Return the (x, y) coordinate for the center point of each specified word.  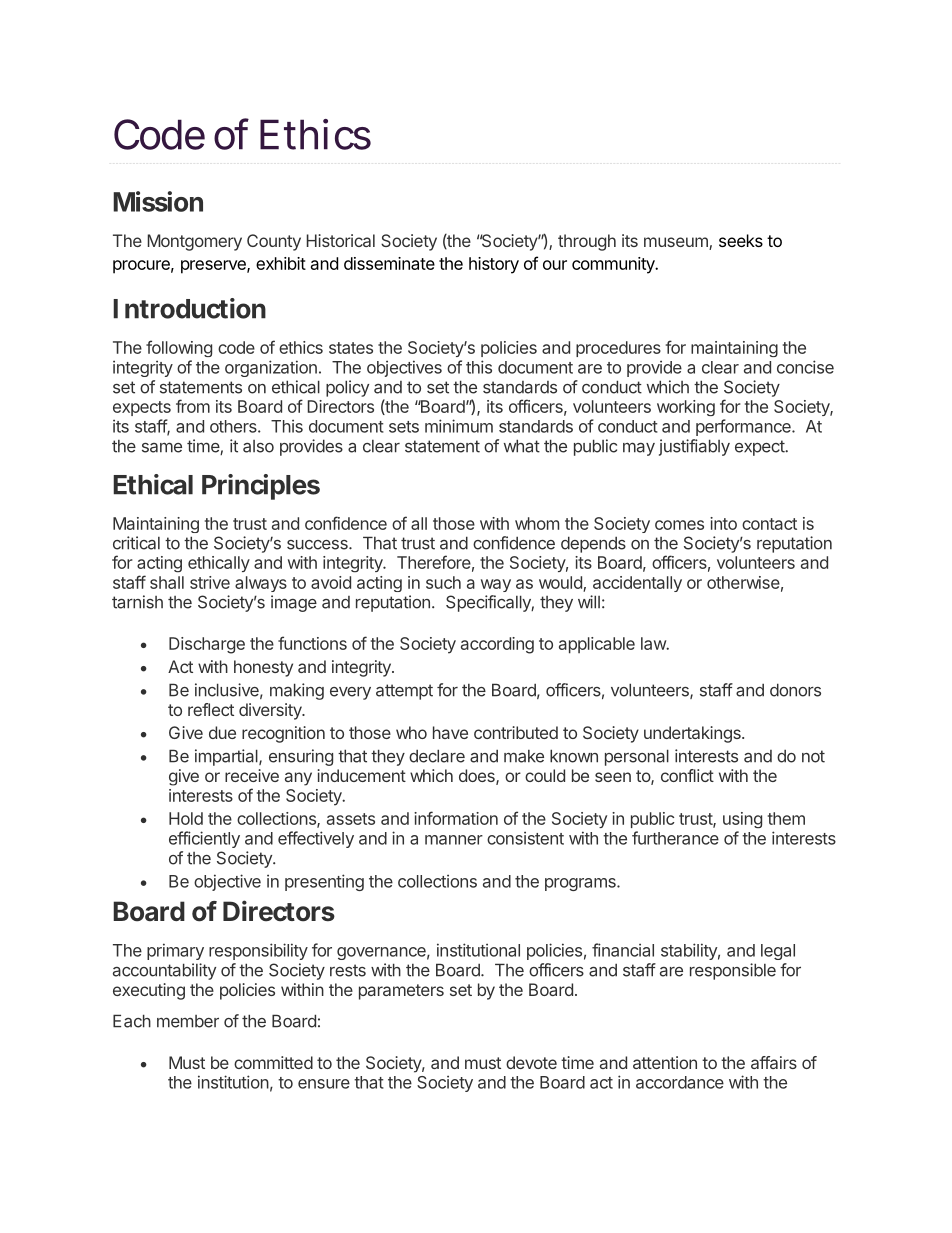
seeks (741, 240)
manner (454, 840)
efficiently (204, 839)
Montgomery (195, 242)
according (497, 645)
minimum (459, 426)
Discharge (207, 645)
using (742, 820)
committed (273, 1062)
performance (744, 427)
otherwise (743, 582)
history (494, 265)
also (258, 446)
